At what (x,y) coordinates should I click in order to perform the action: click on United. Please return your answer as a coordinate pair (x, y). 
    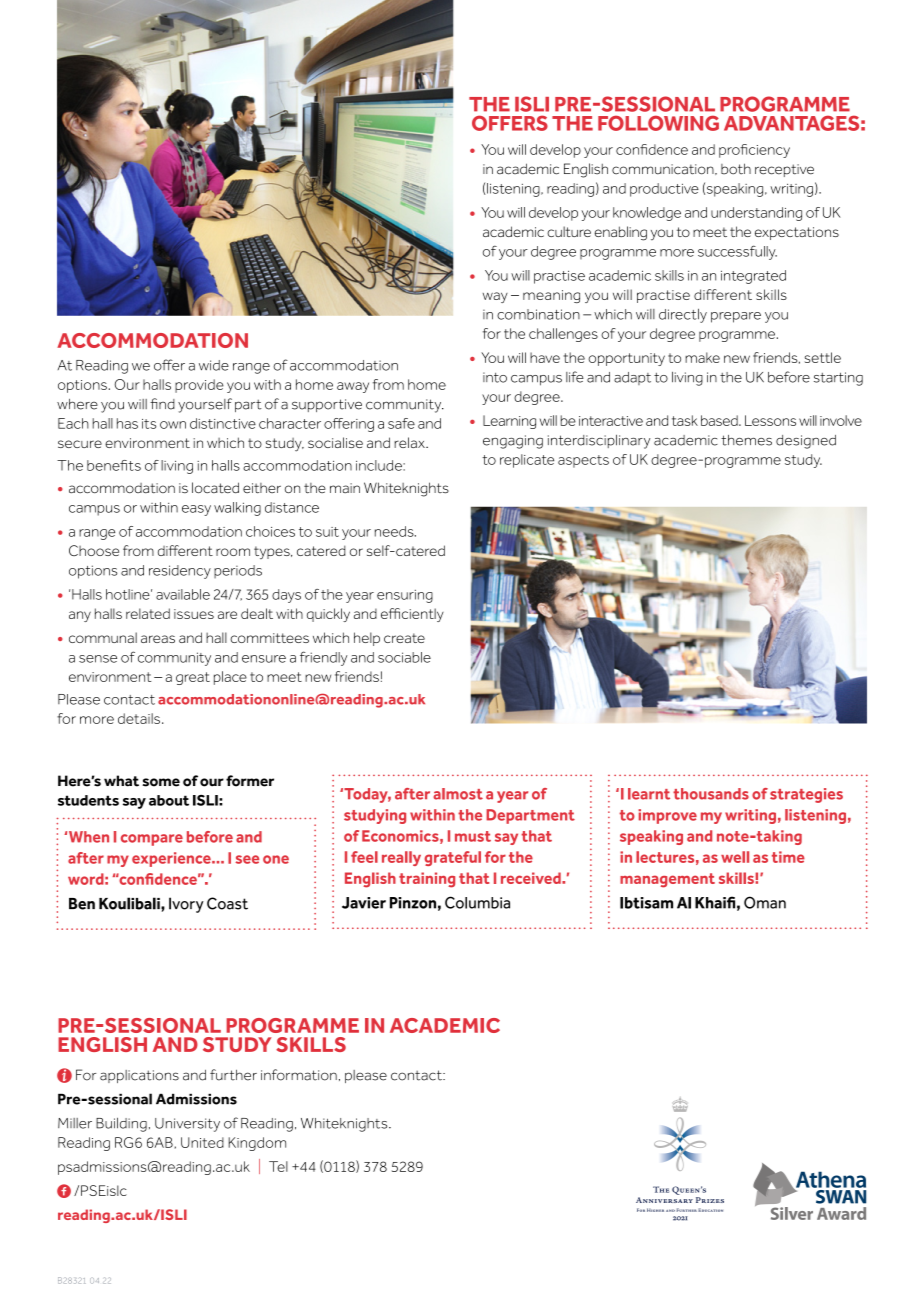
    Looking at the image, I should click on (202, 1142).
